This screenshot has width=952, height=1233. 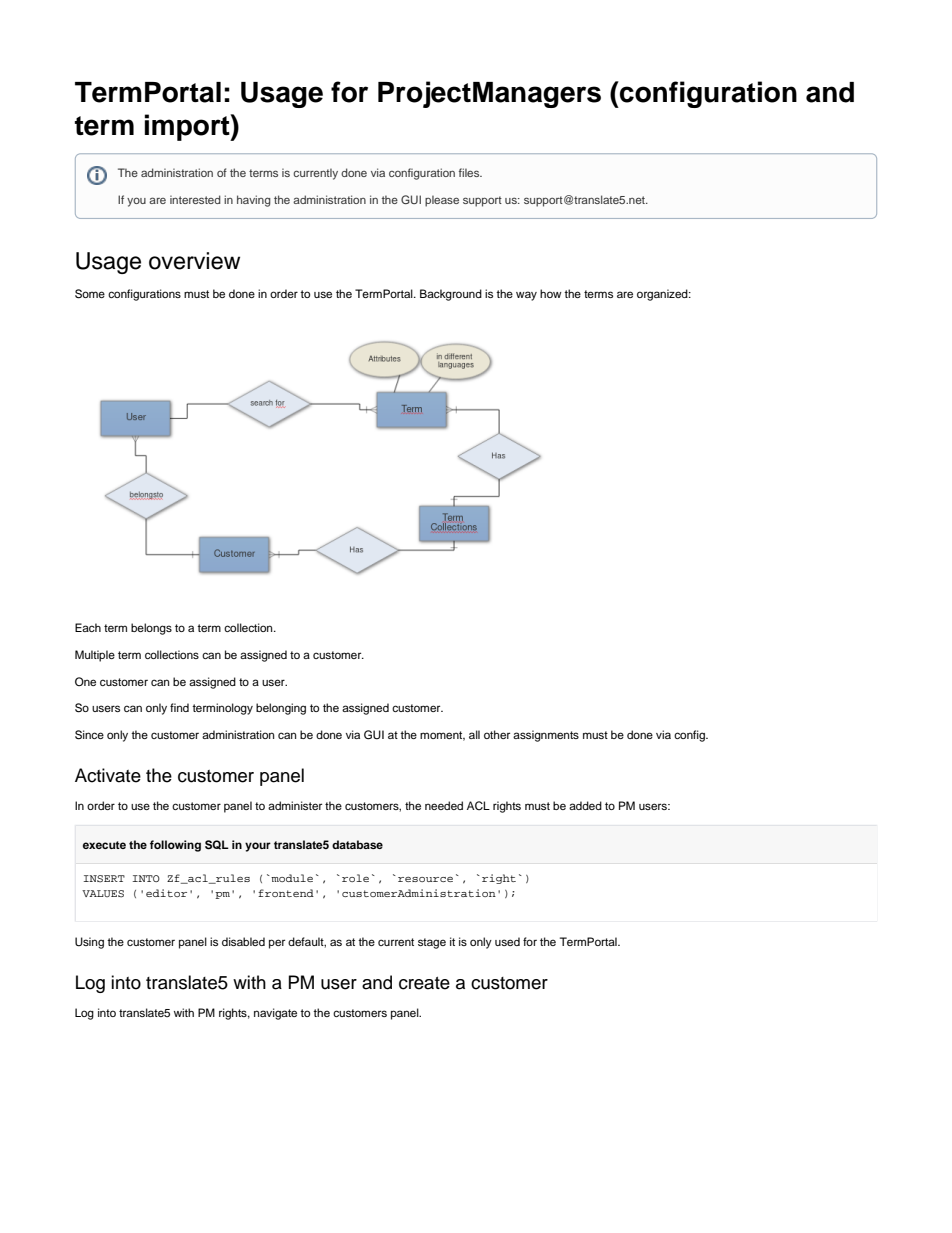 I want to click on needed, so click(x=444, y=805).
